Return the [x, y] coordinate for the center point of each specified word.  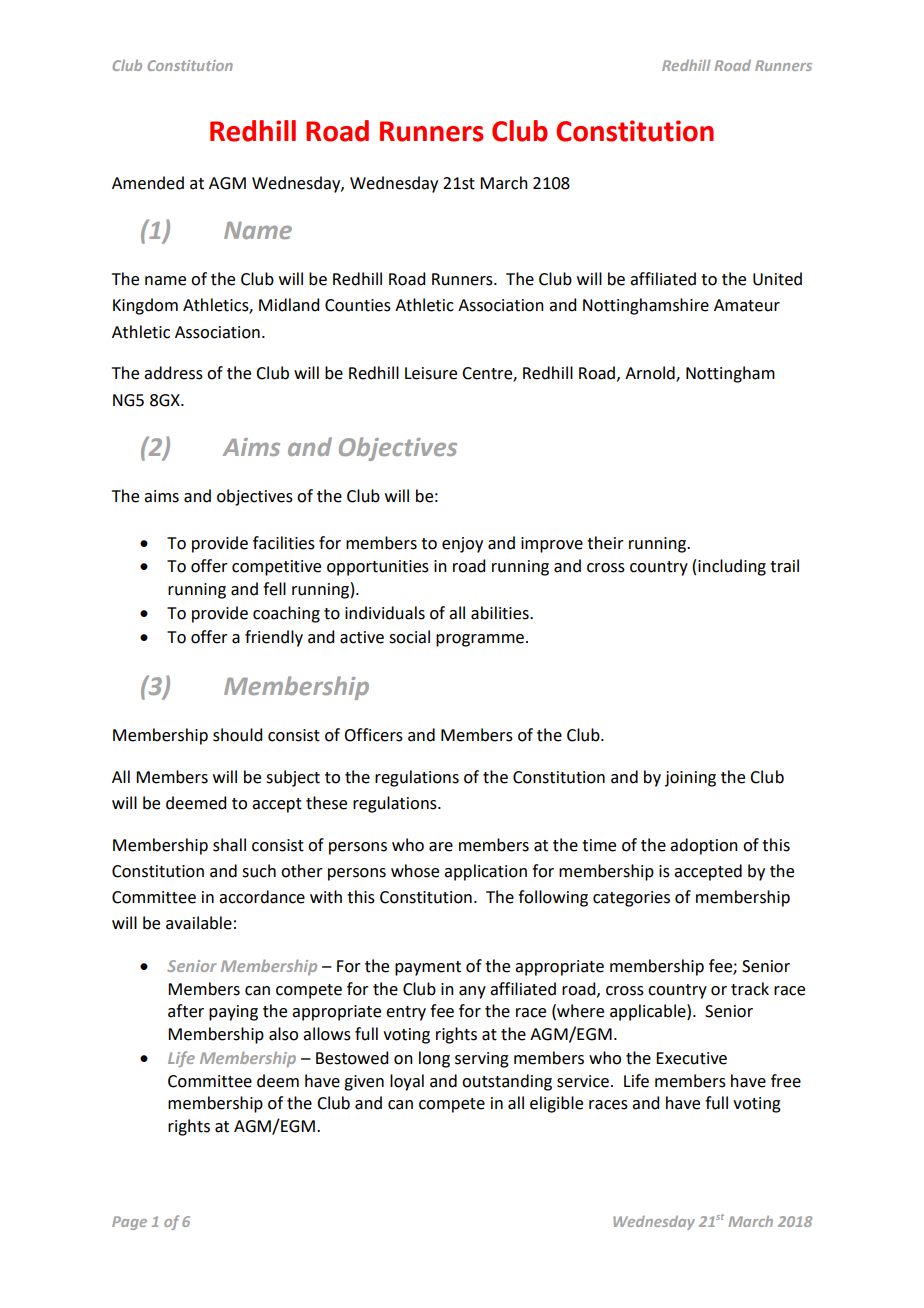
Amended [148, 183]
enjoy [462, 545]
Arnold [651, 374]
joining [690, 779]
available [199, 923]
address [173, 373]
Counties [358, 305]
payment [428, 968]
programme [480, 640]
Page [129, 1223]
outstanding [507, 1082]
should [237, 735]
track [750, 989]
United [777, 279]
